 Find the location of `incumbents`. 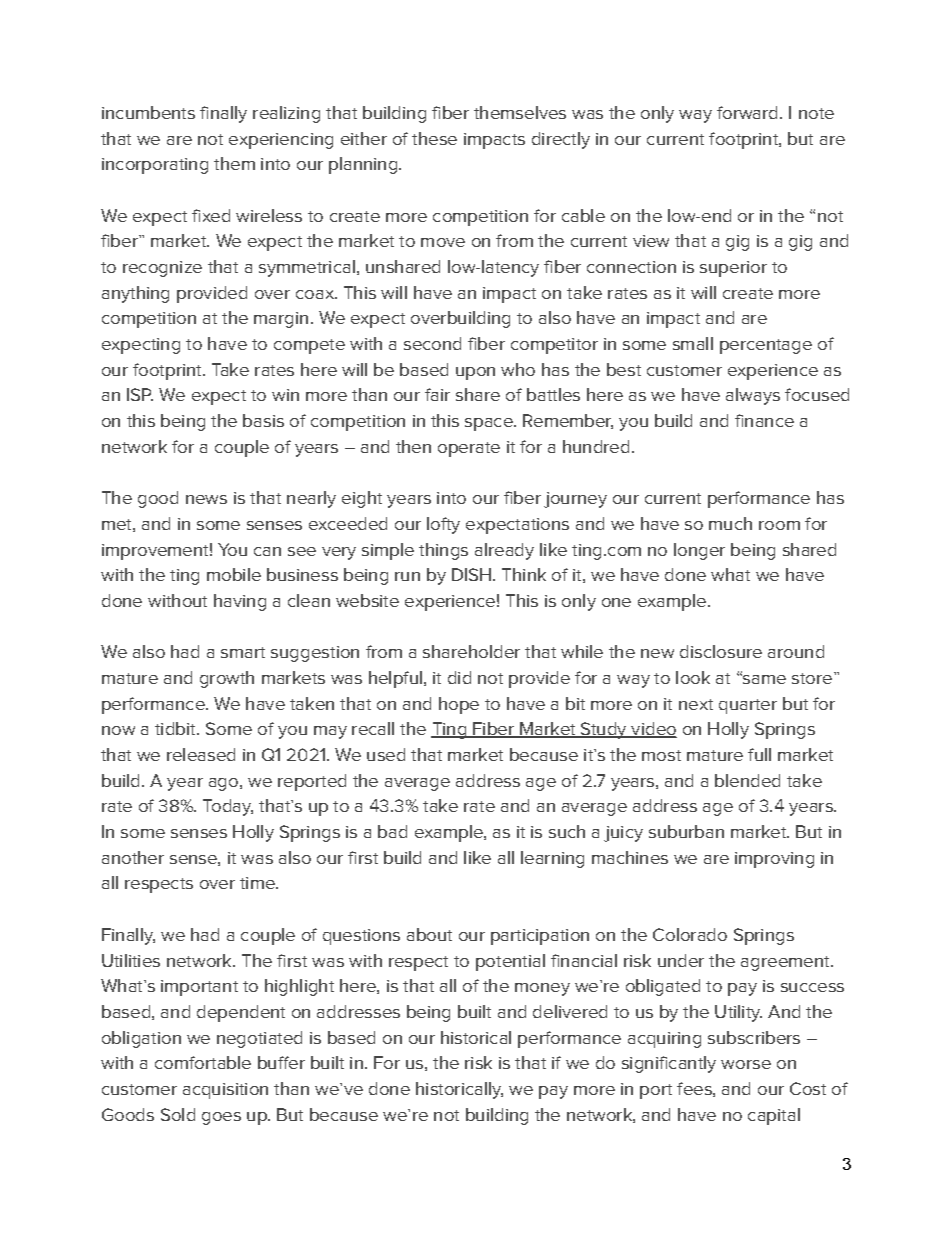

incumbents is located at coordinates (148, 112).
